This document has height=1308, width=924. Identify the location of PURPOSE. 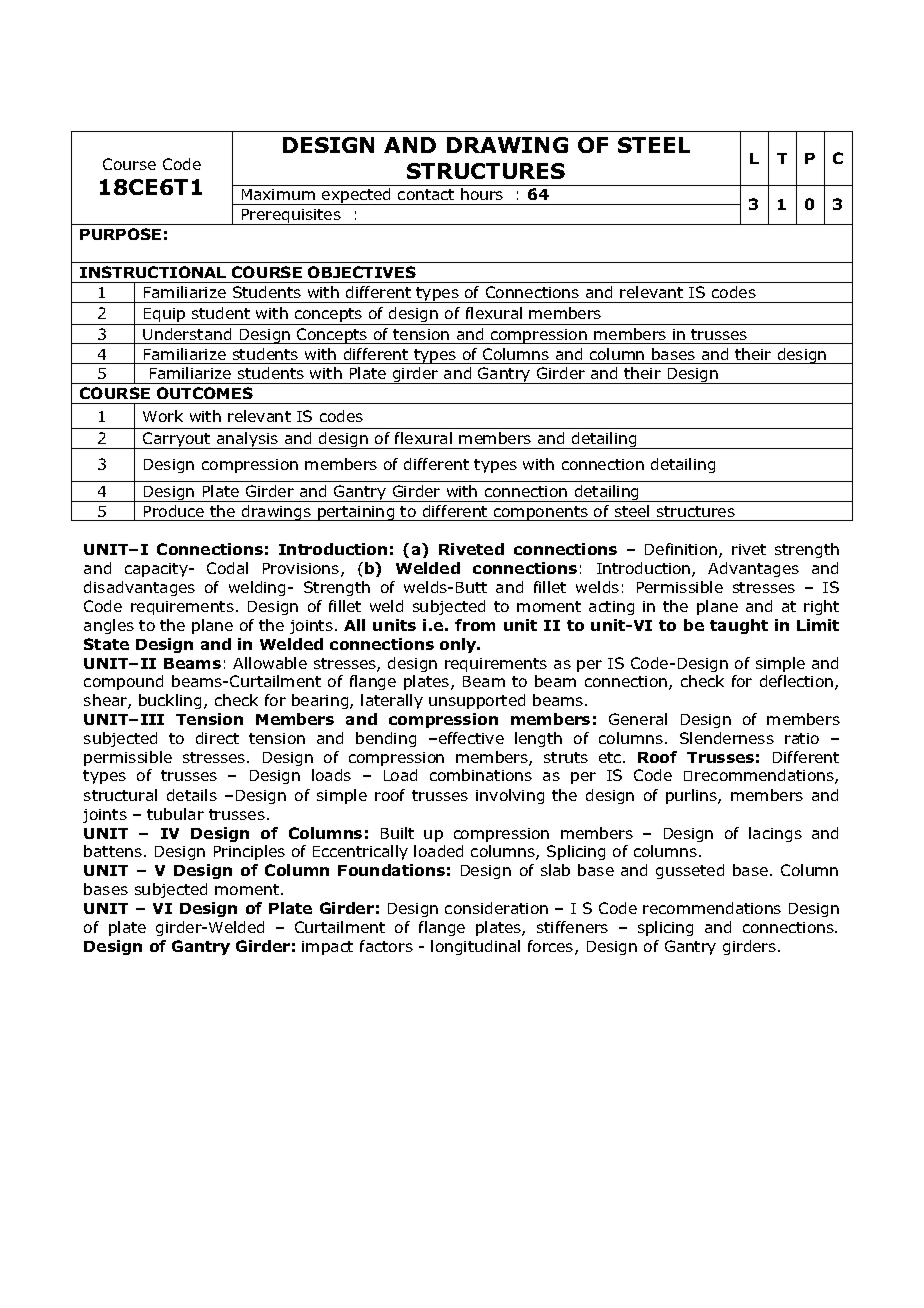
(120, 234).
